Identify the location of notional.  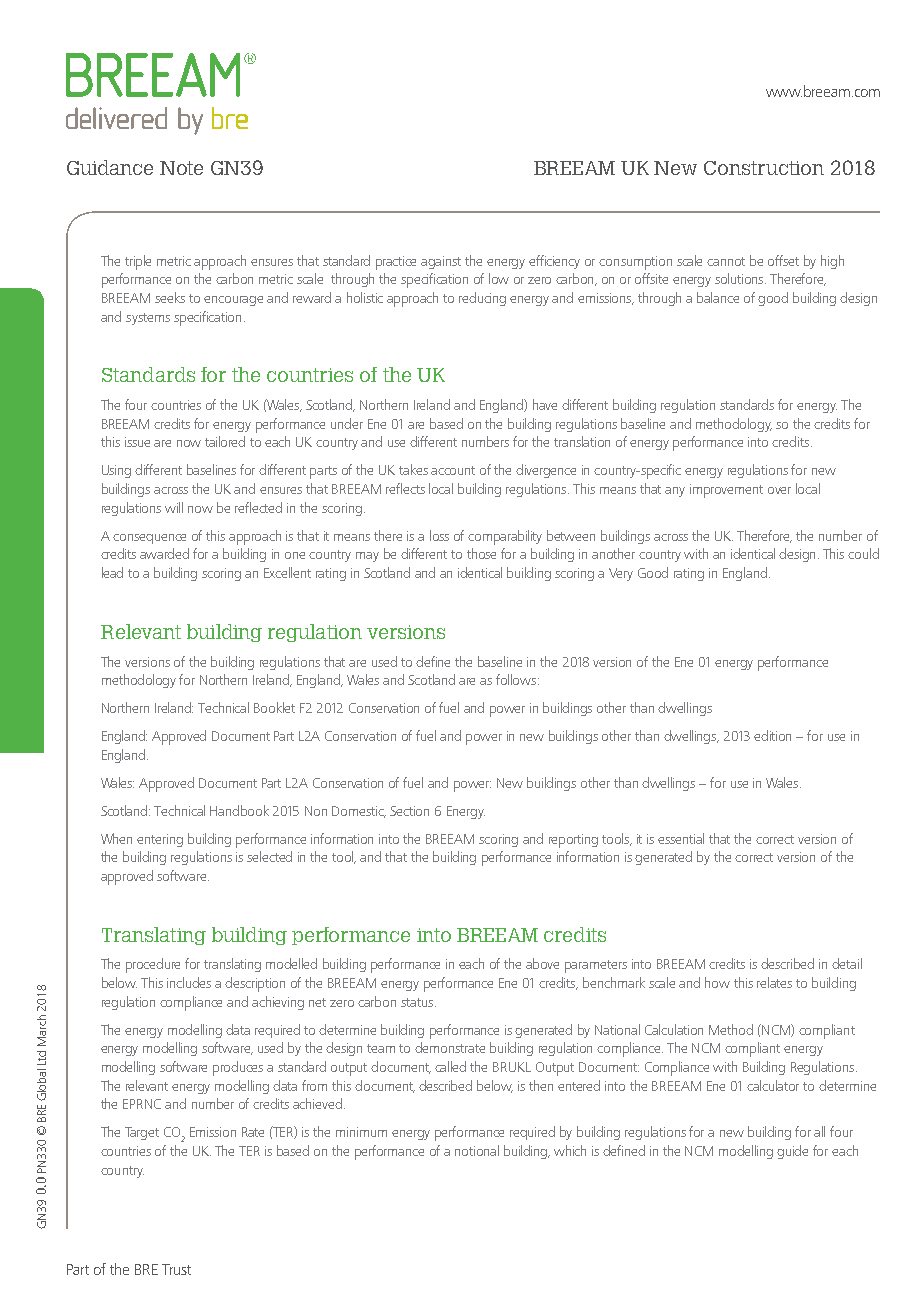
(477, 1150).
